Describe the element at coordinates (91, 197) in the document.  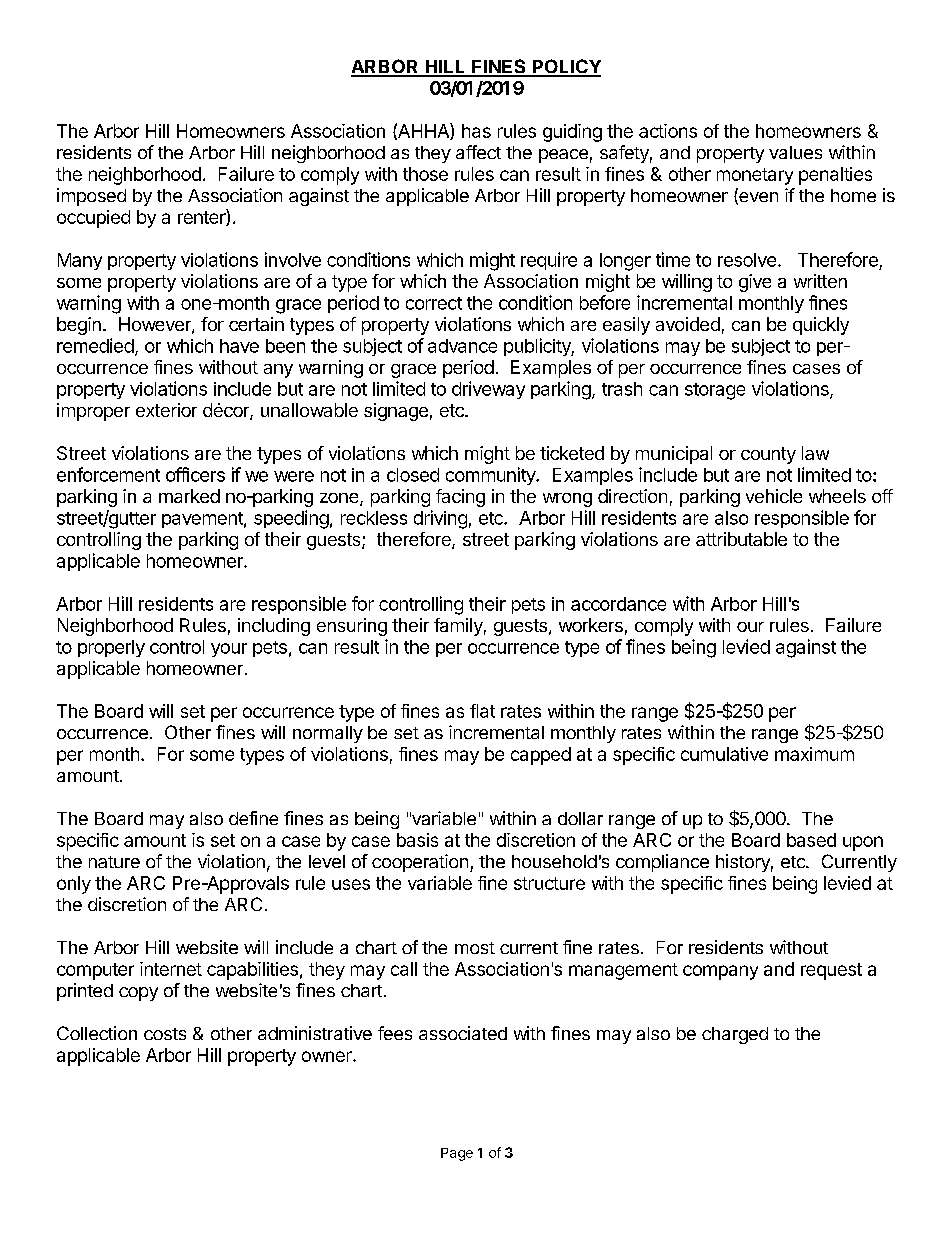
I see `imposed` at that location.
